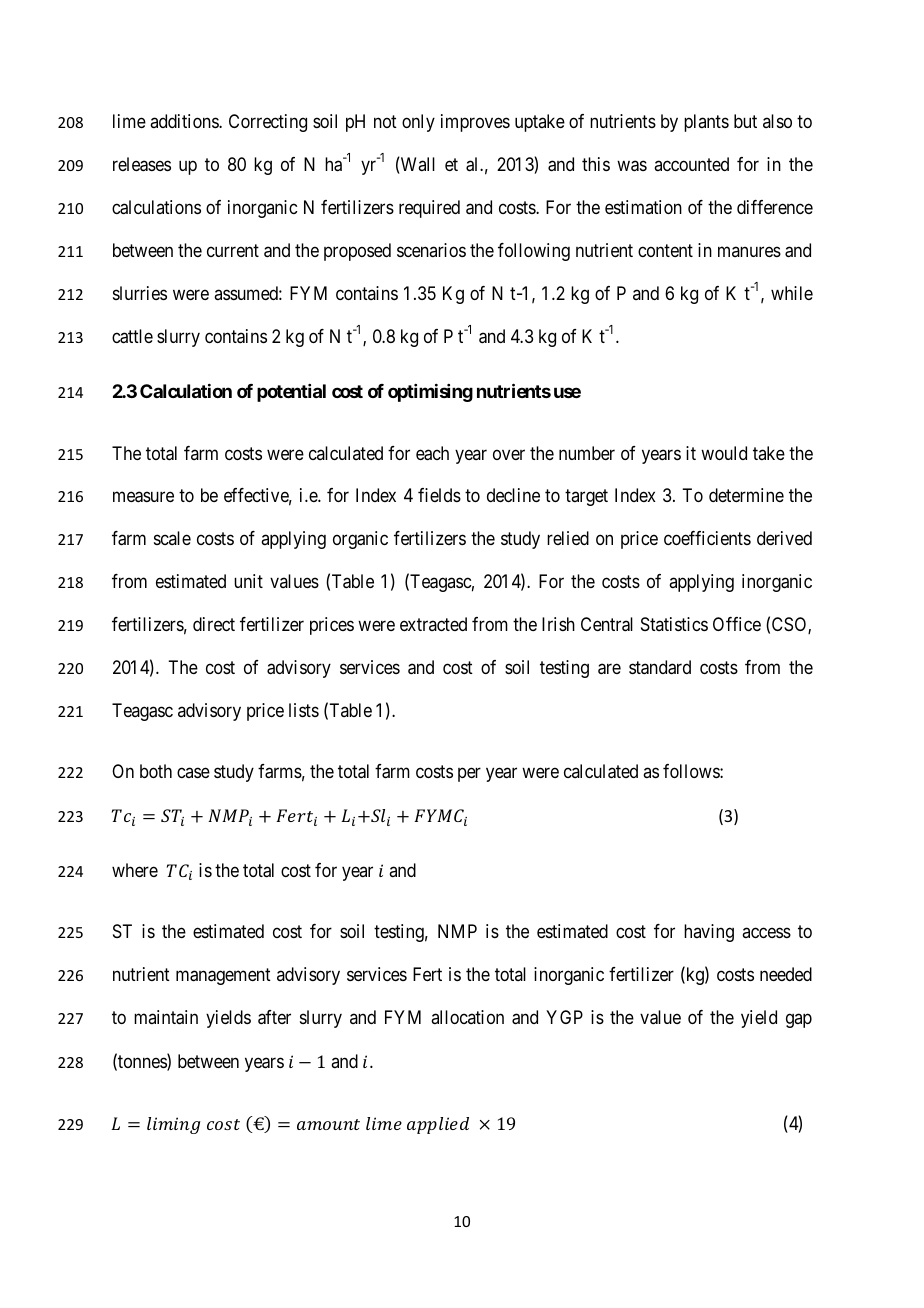 This screenshot has width=924, height=1308. What do you see at coordinates (475, 123) in the screenshot?
I see `improves` at bounding box center [475, 123].
